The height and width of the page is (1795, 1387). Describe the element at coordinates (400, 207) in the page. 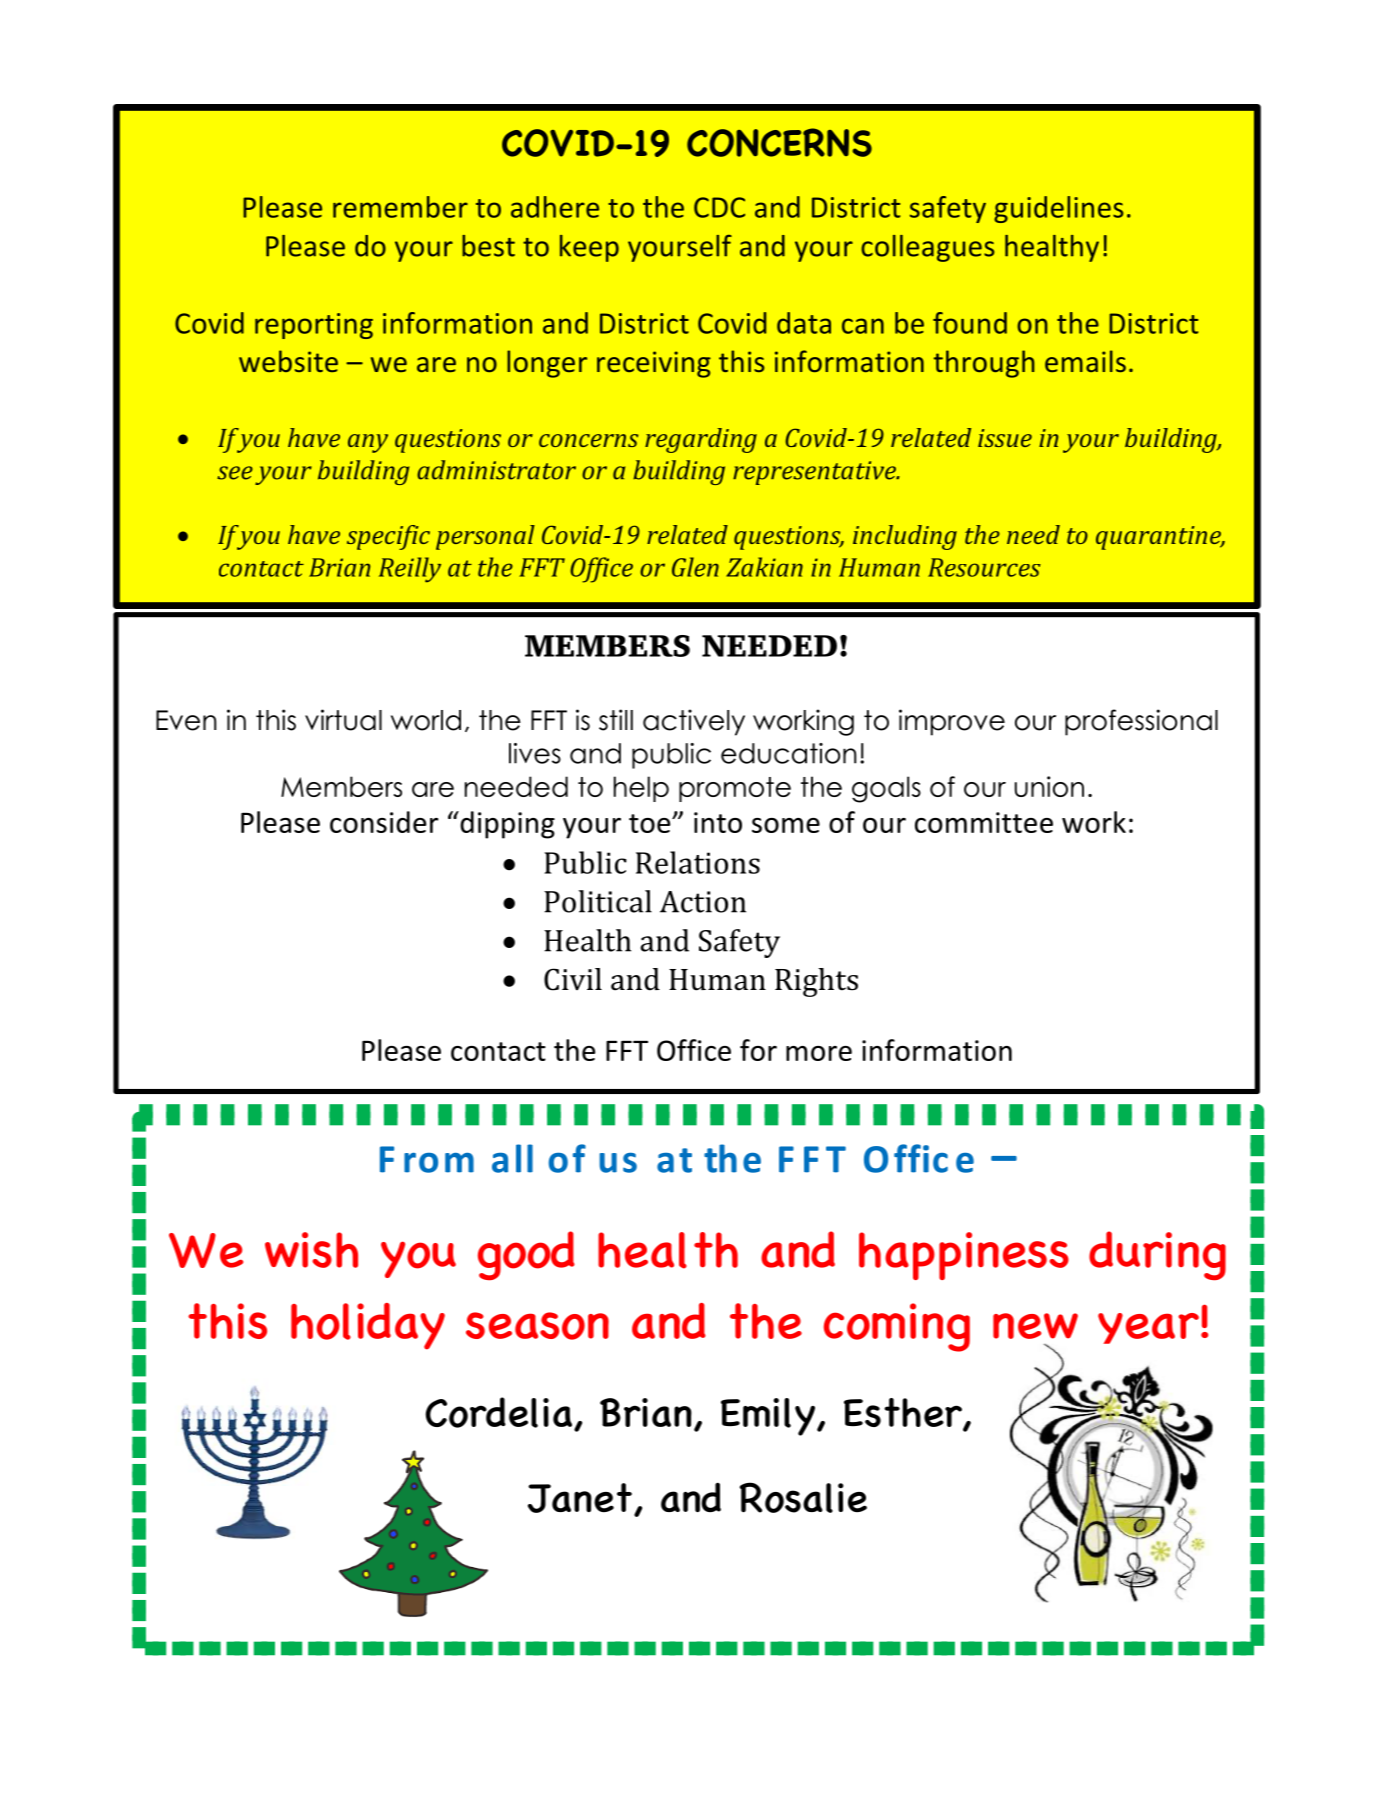

I see `remember` at that location.
